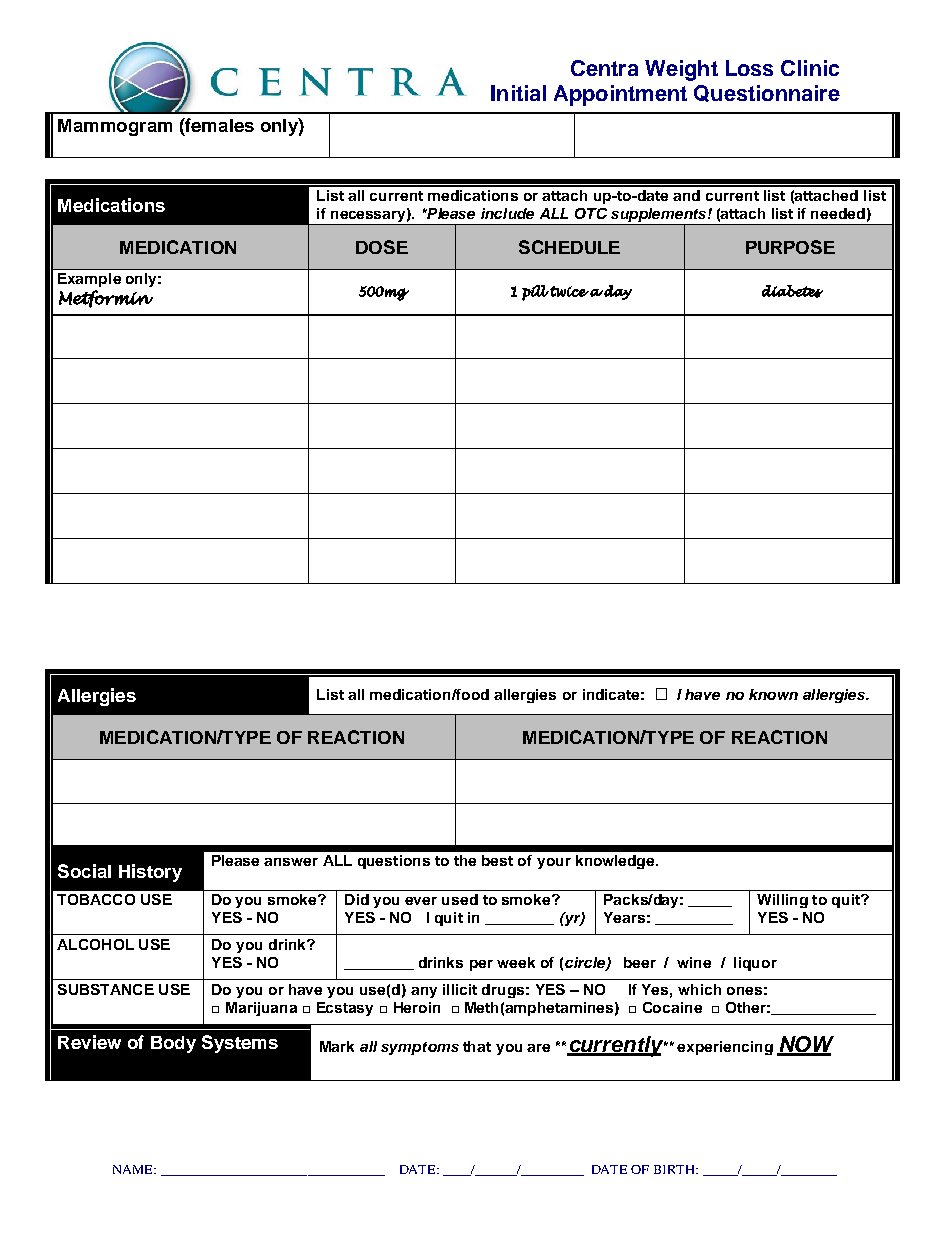 This page has width=952, height=1233. What do you see at coordinates (477, 1046) in the page?
I see `that` at bounding box center [477, 1046].
